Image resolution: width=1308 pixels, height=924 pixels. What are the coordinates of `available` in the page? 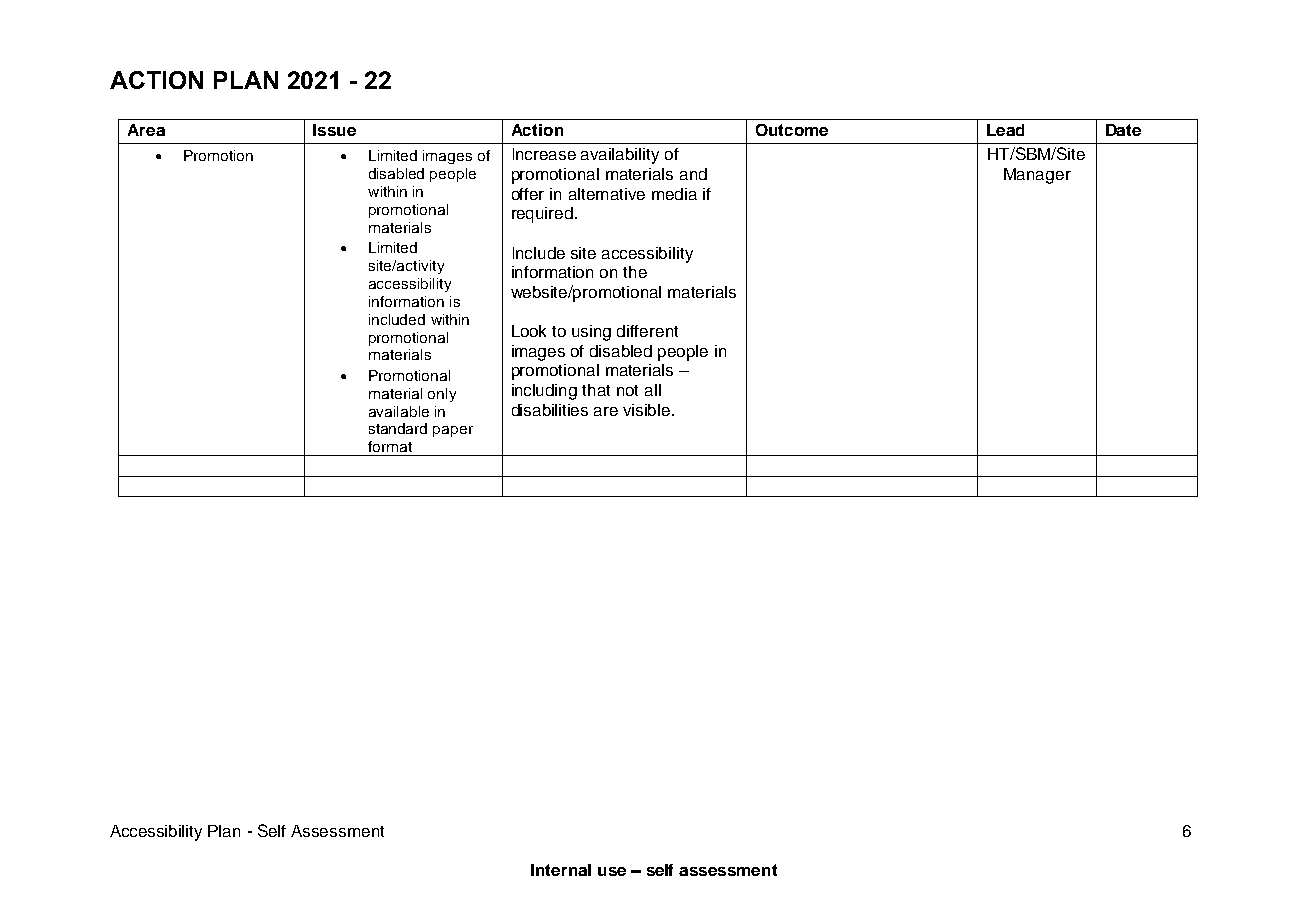 It's located at (399, 411).
